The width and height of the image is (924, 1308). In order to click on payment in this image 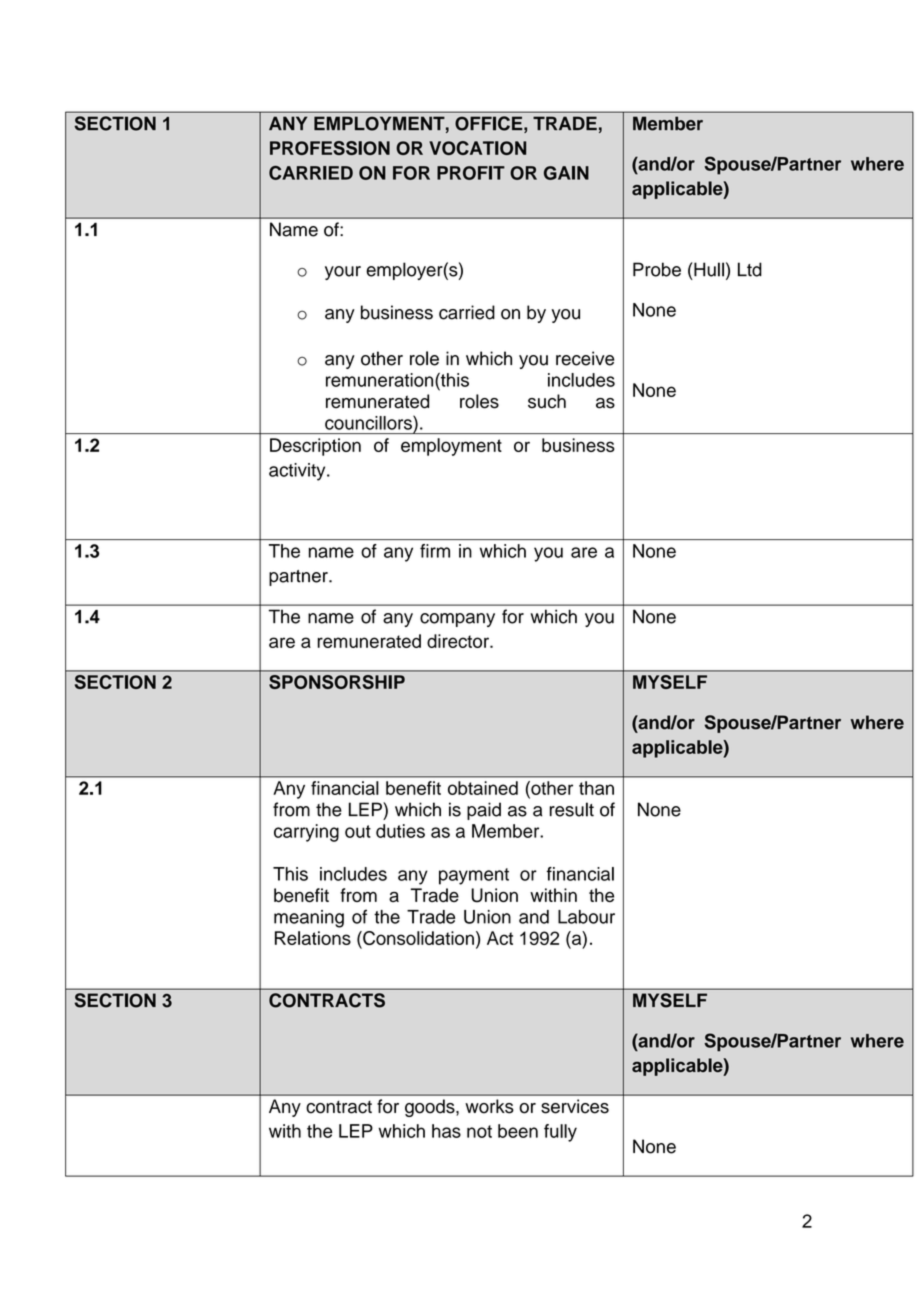, I will do `click(474, 876)`.
